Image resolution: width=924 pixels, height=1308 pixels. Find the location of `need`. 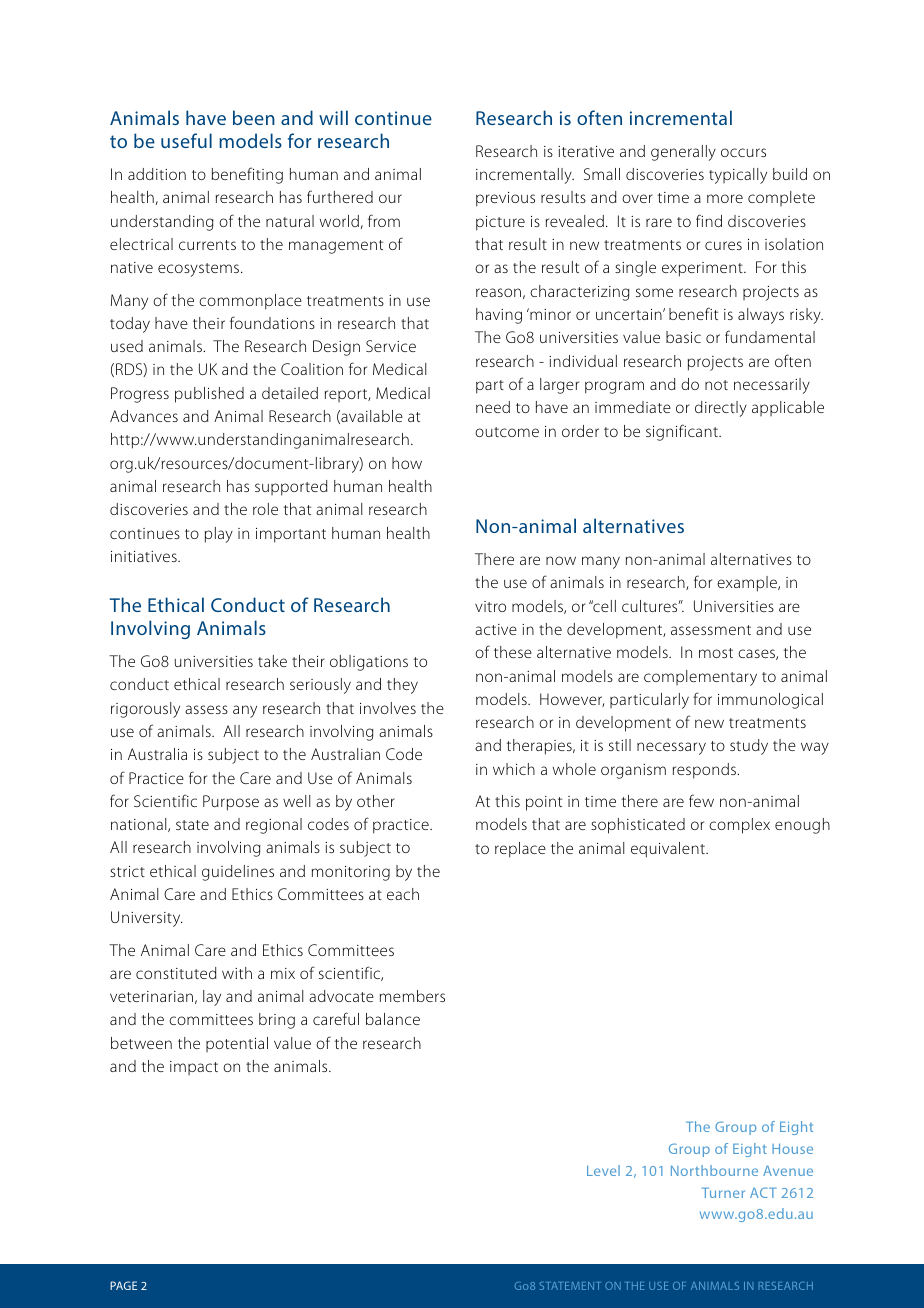

need is located at coordinates (493, 407).
